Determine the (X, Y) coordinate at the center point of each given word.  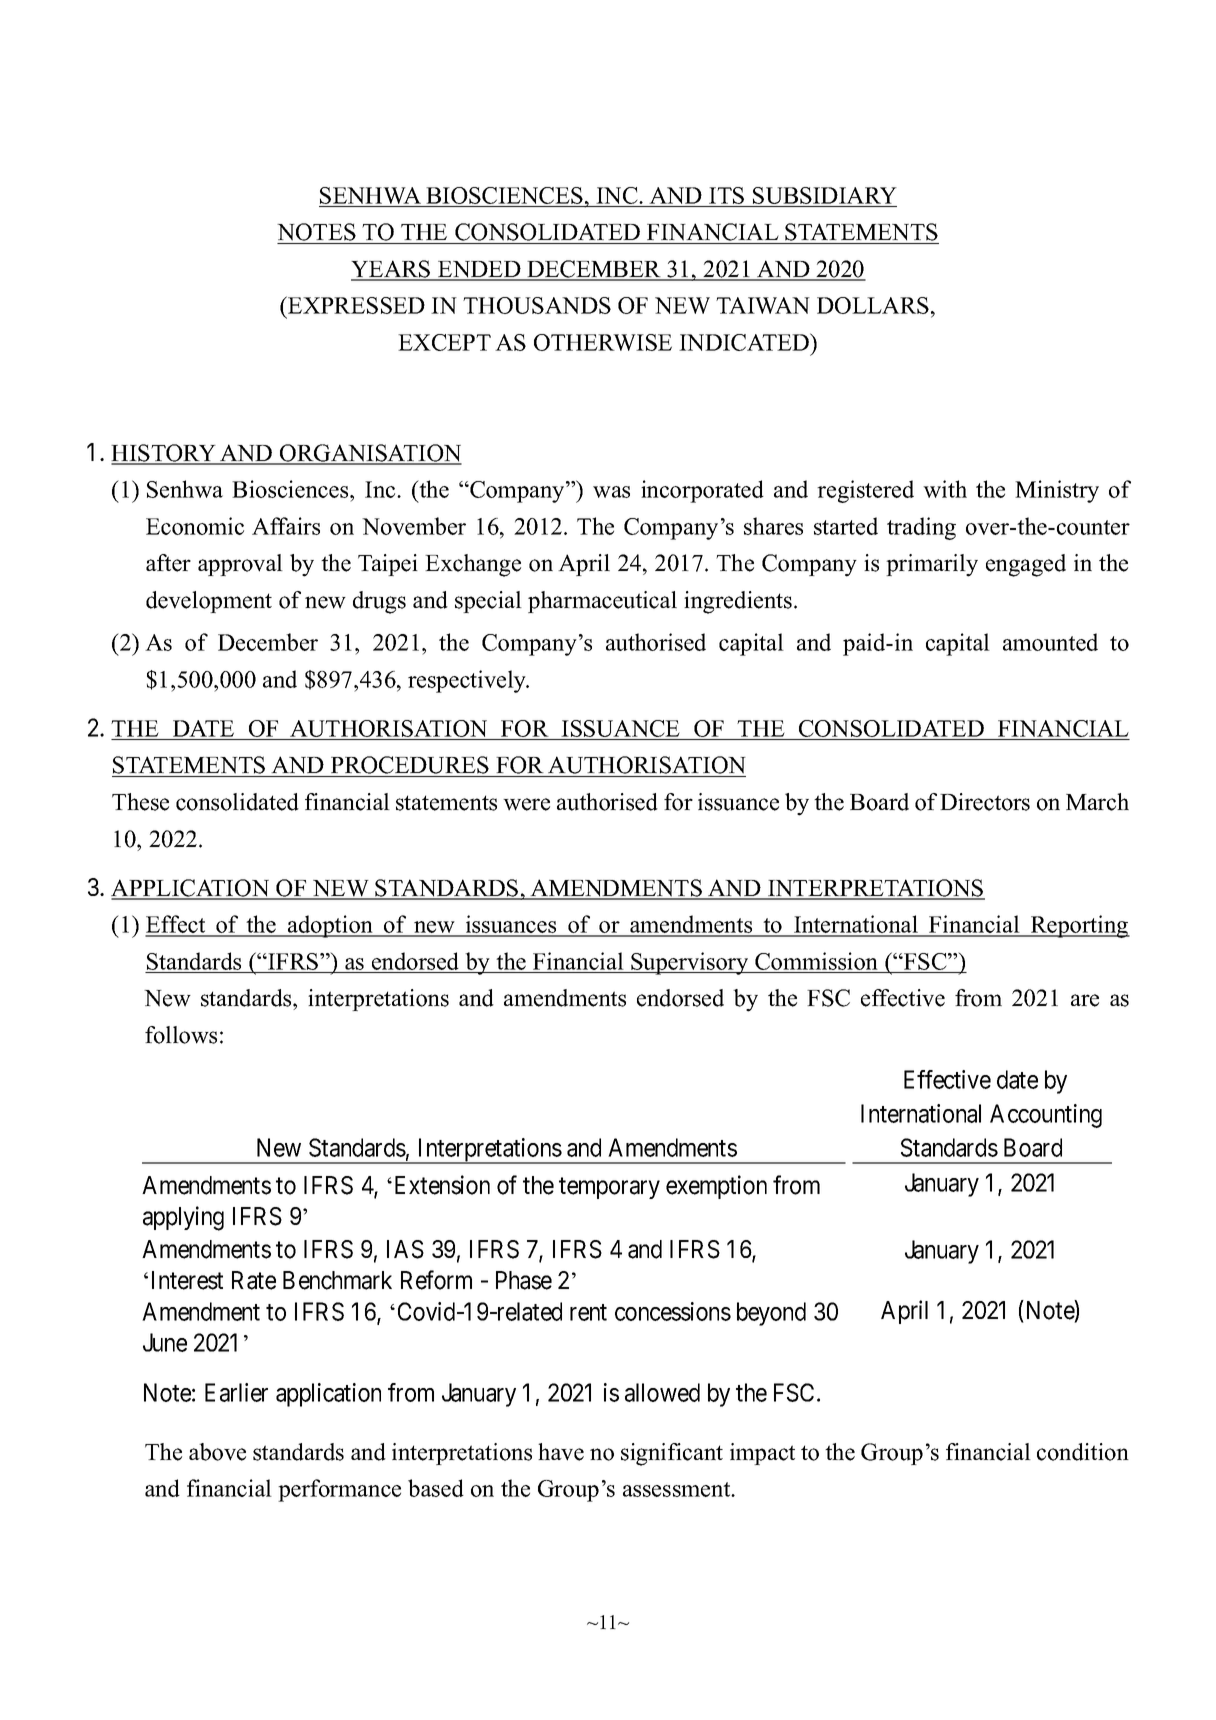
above (217, 1452)
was (611, 492)
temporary (609, 1188)
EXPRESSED (355, 305)
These (140, 802)
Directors (985, 802)
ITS (726, 195)
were (526, 804)
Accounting (1046, 1116)
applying (183, 1218)
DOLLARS (873, 305)
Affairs (286, 526)
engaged (1026, 565)
